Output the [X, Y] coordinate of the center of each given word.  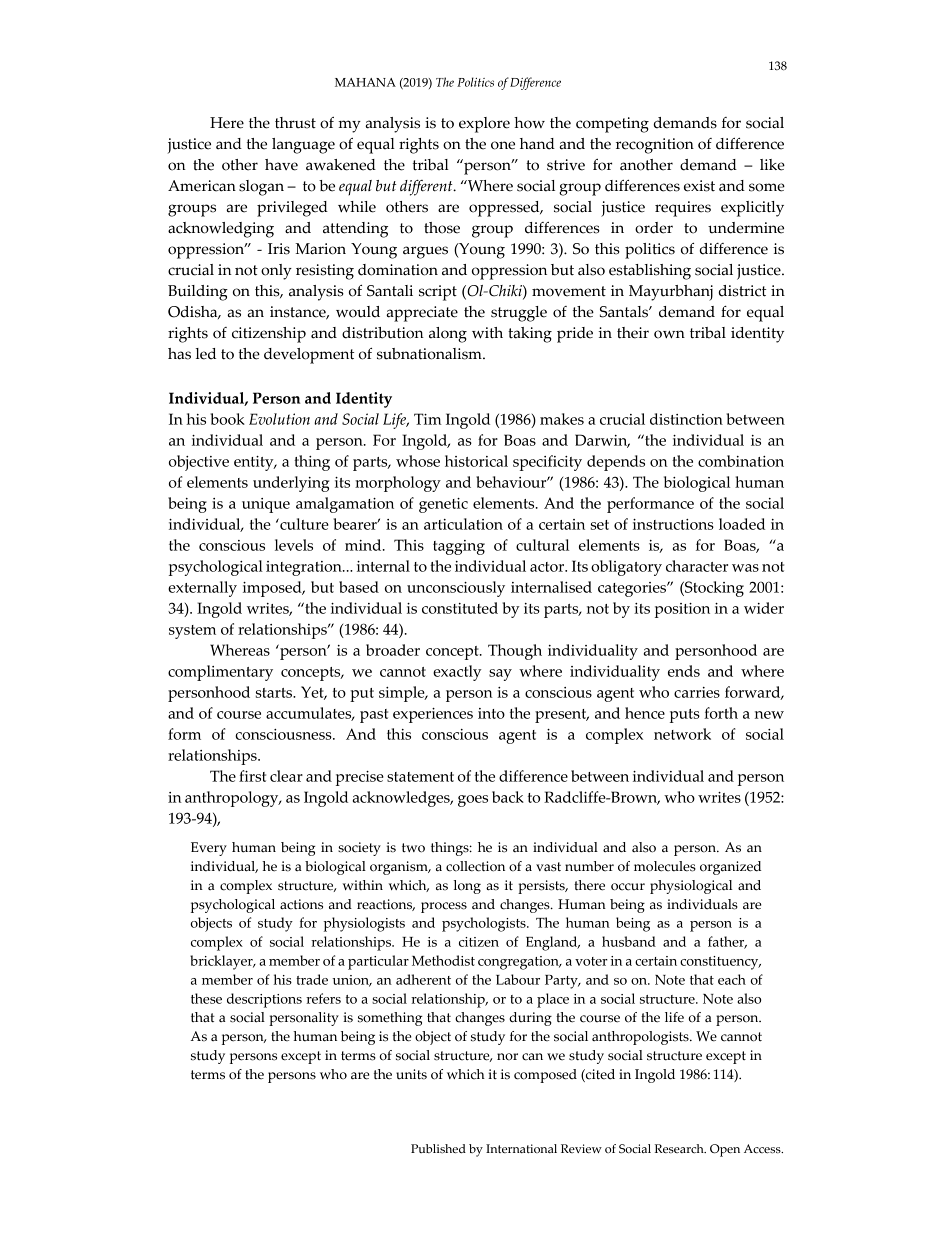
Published [438, 1149]
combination [741, 461]
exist [699, 186]
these [206, 998]
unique [266, 505]
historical [476, 461]
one [503, 145]
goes [473, 801]
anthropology [233, 799]
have [281, 165]
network [682, 734]
